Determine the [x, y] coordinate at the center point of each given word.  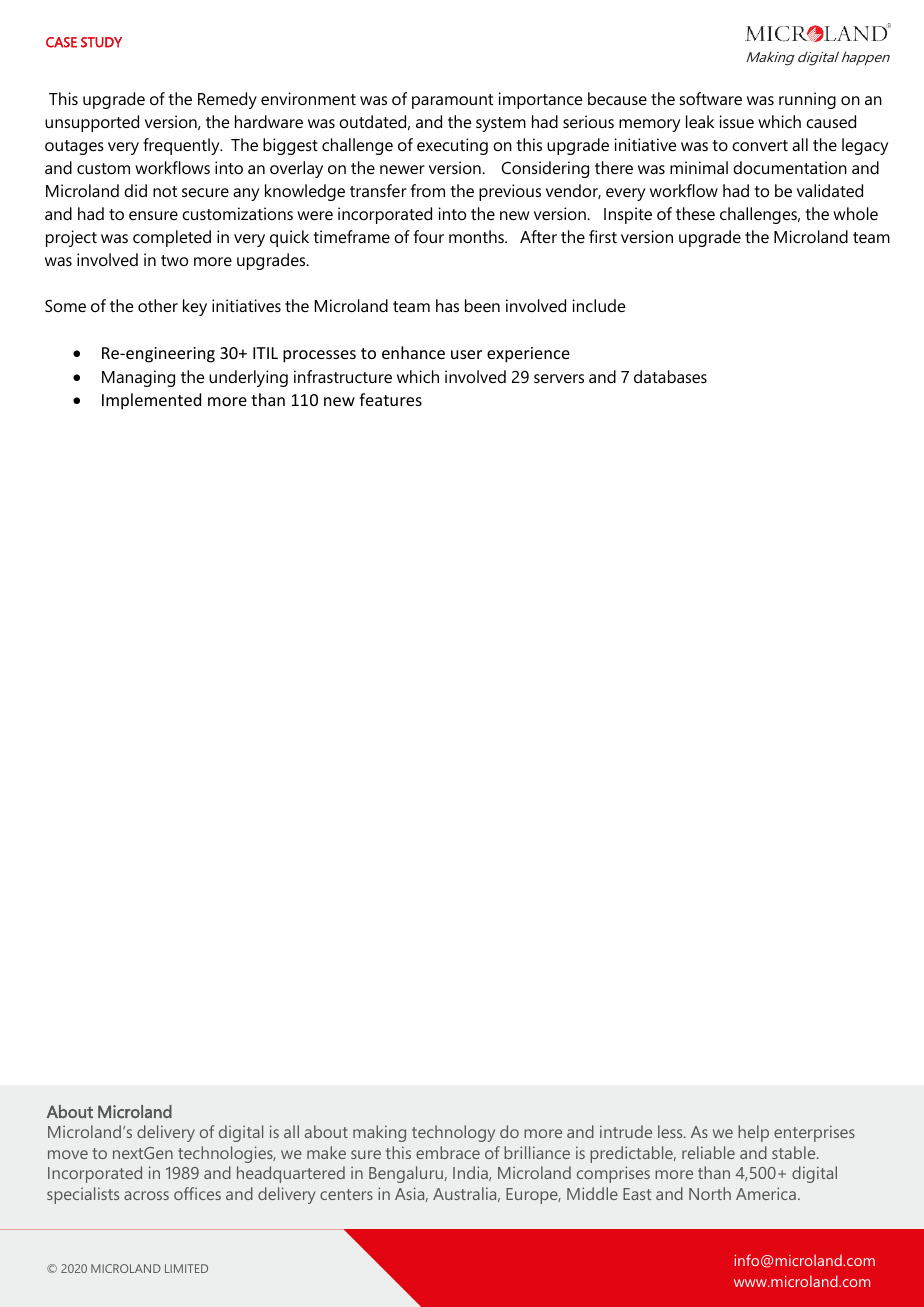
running [807, 100]
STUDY [101, 42]
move [68, 1154]
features [390, 399]
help [753, 1133]
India [471, 1173]
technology [453, 1133]
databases [670, 376]
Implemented [151, 401]
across [146, 1195]
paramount [452, 101]
